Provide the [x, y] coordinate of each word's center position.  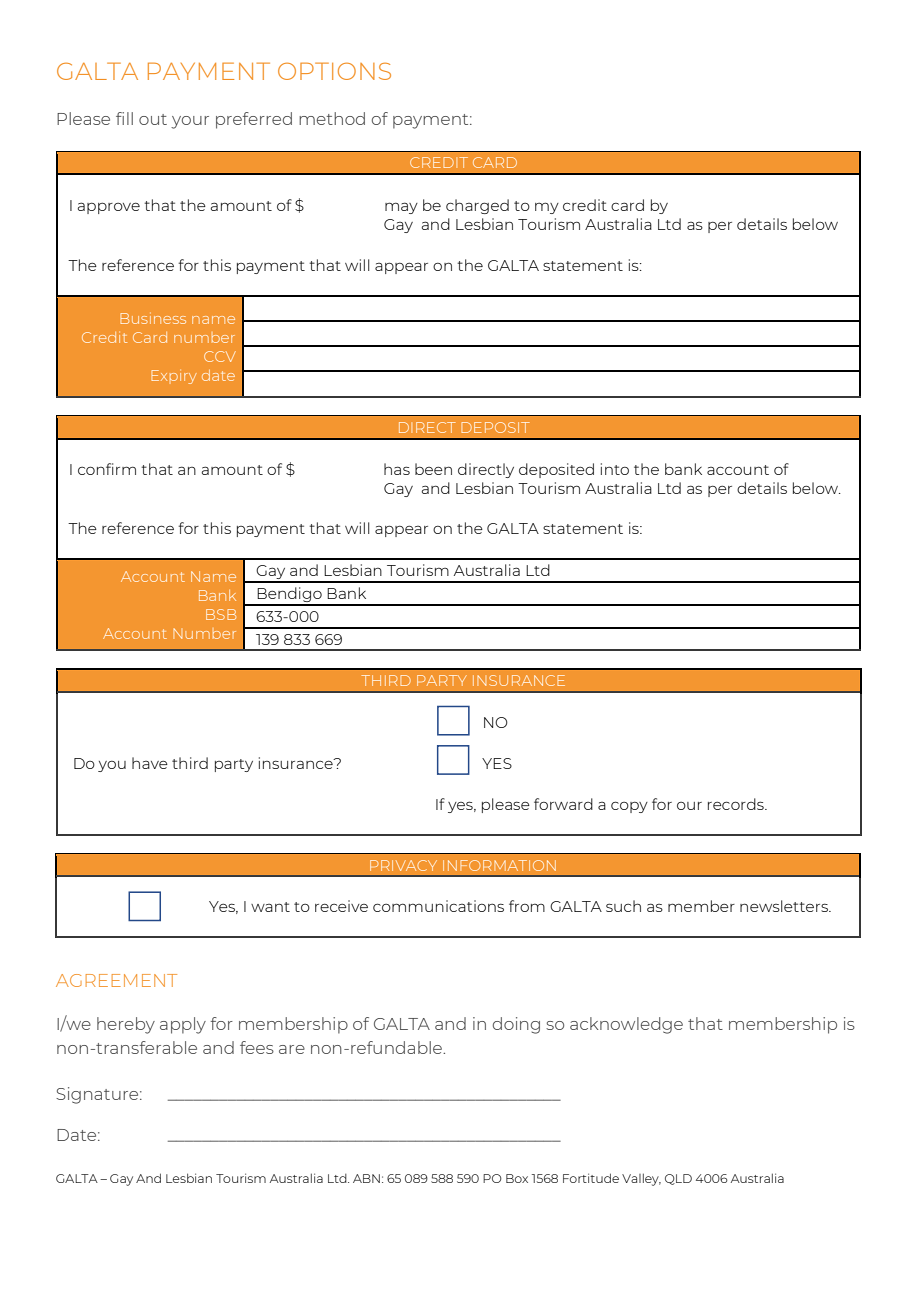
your [190, 122]
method [332, 118]
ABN [366, 1178]
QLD [678, 1179]
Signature [98, 1095]
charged [477, 206]
